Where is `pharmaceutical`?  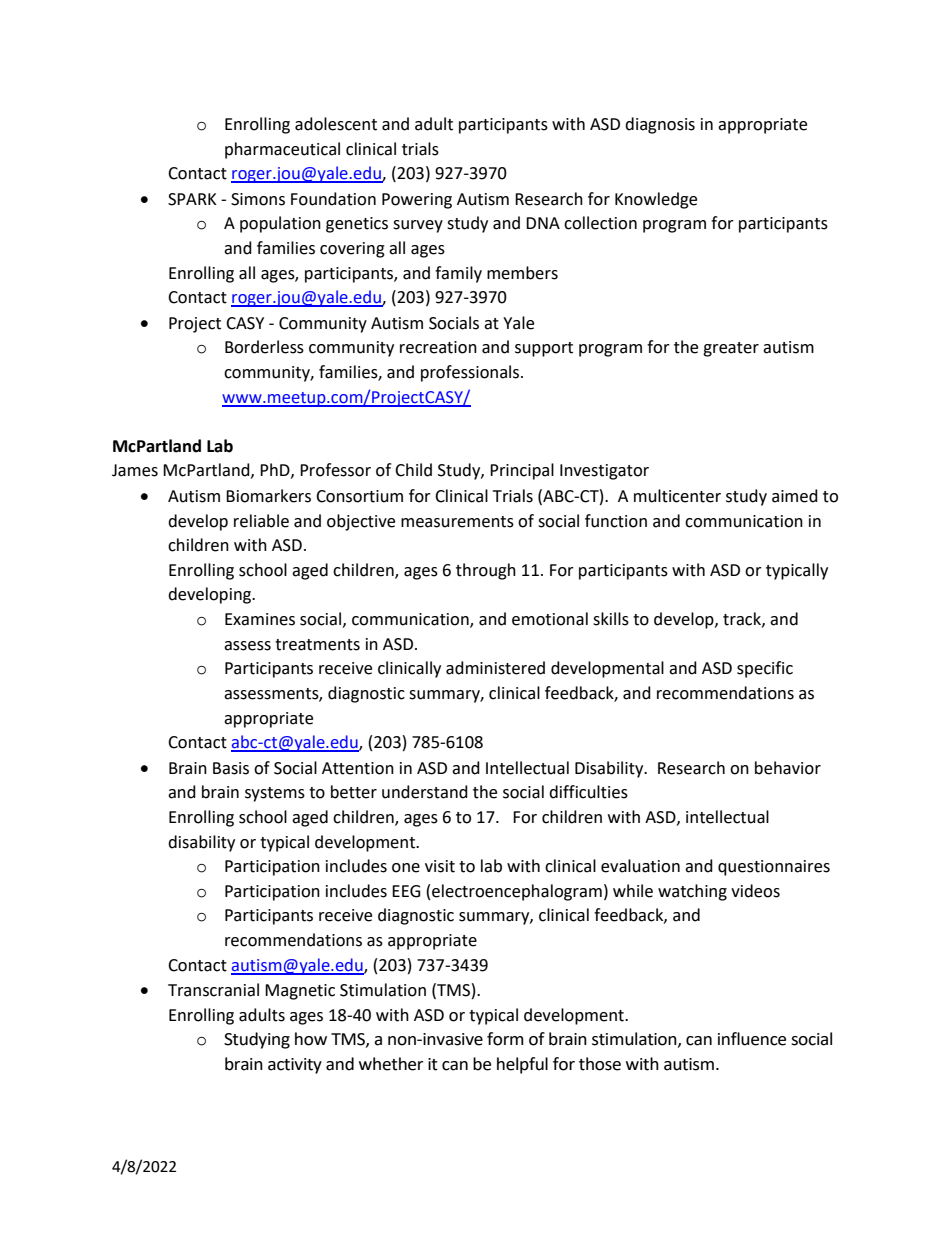
pharmaceutical is located at coordinates (282, 150).
